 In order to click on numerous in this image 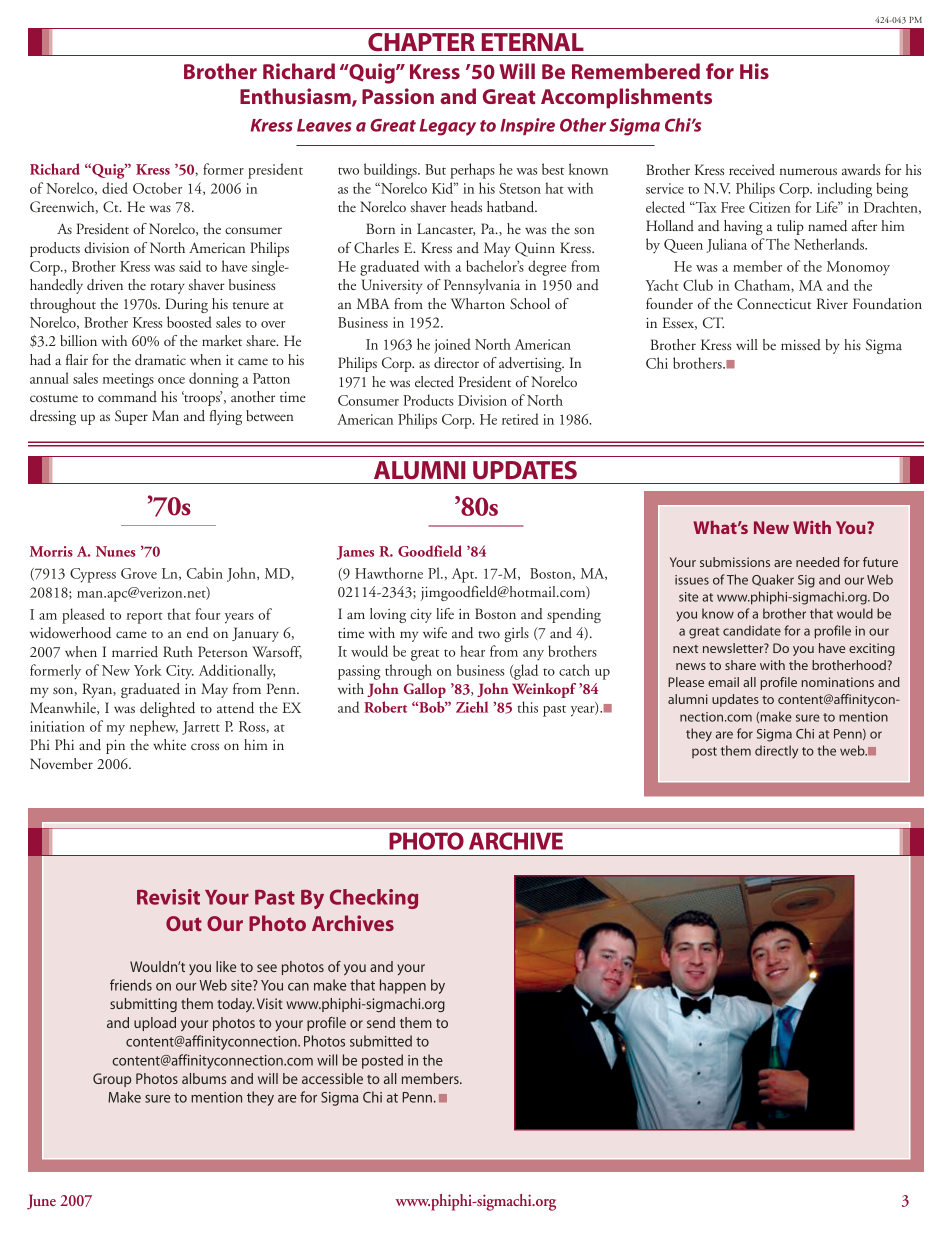, I will do `click(808, 172)`.
